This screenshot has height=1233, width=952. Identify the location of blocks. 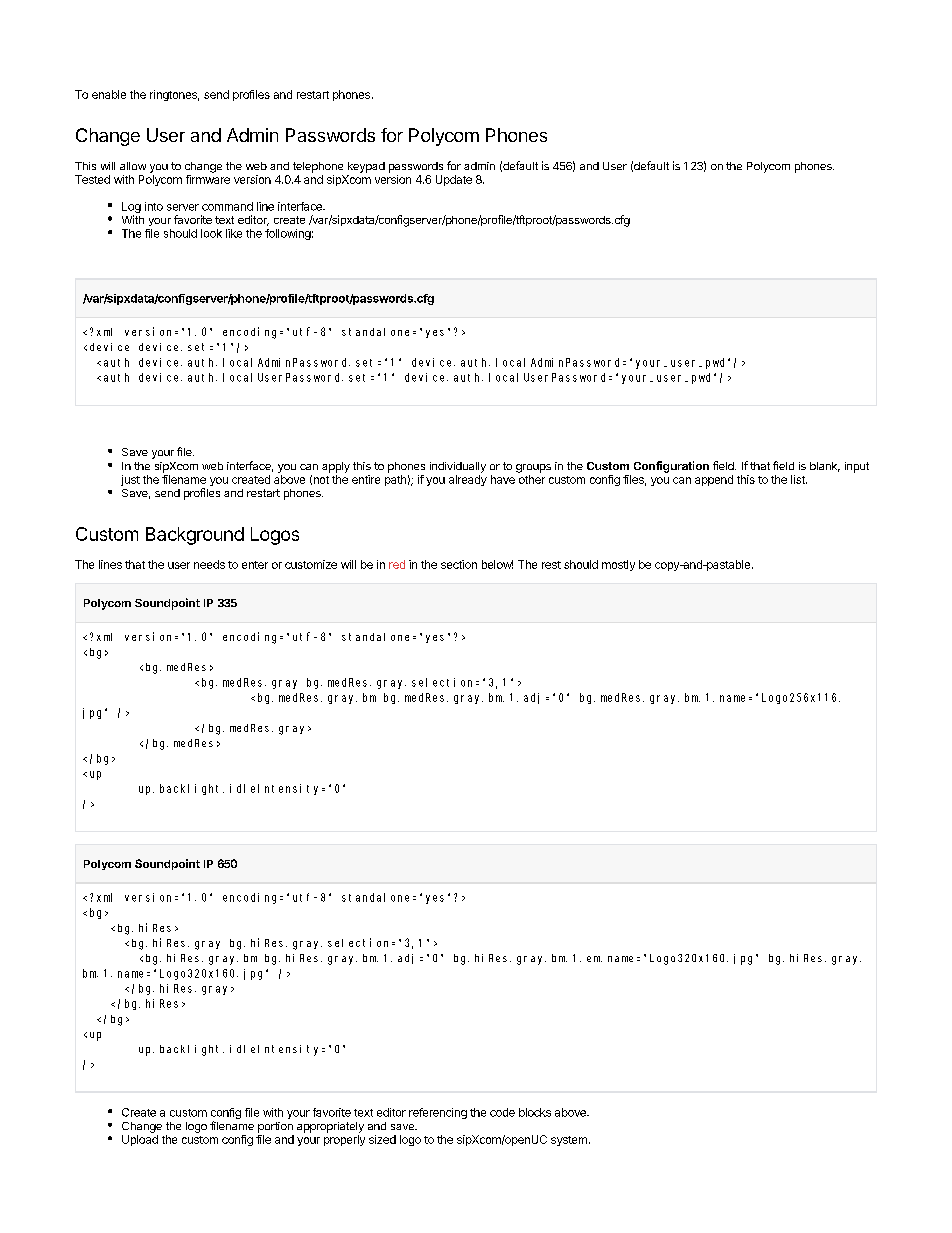
(535, 1112).
